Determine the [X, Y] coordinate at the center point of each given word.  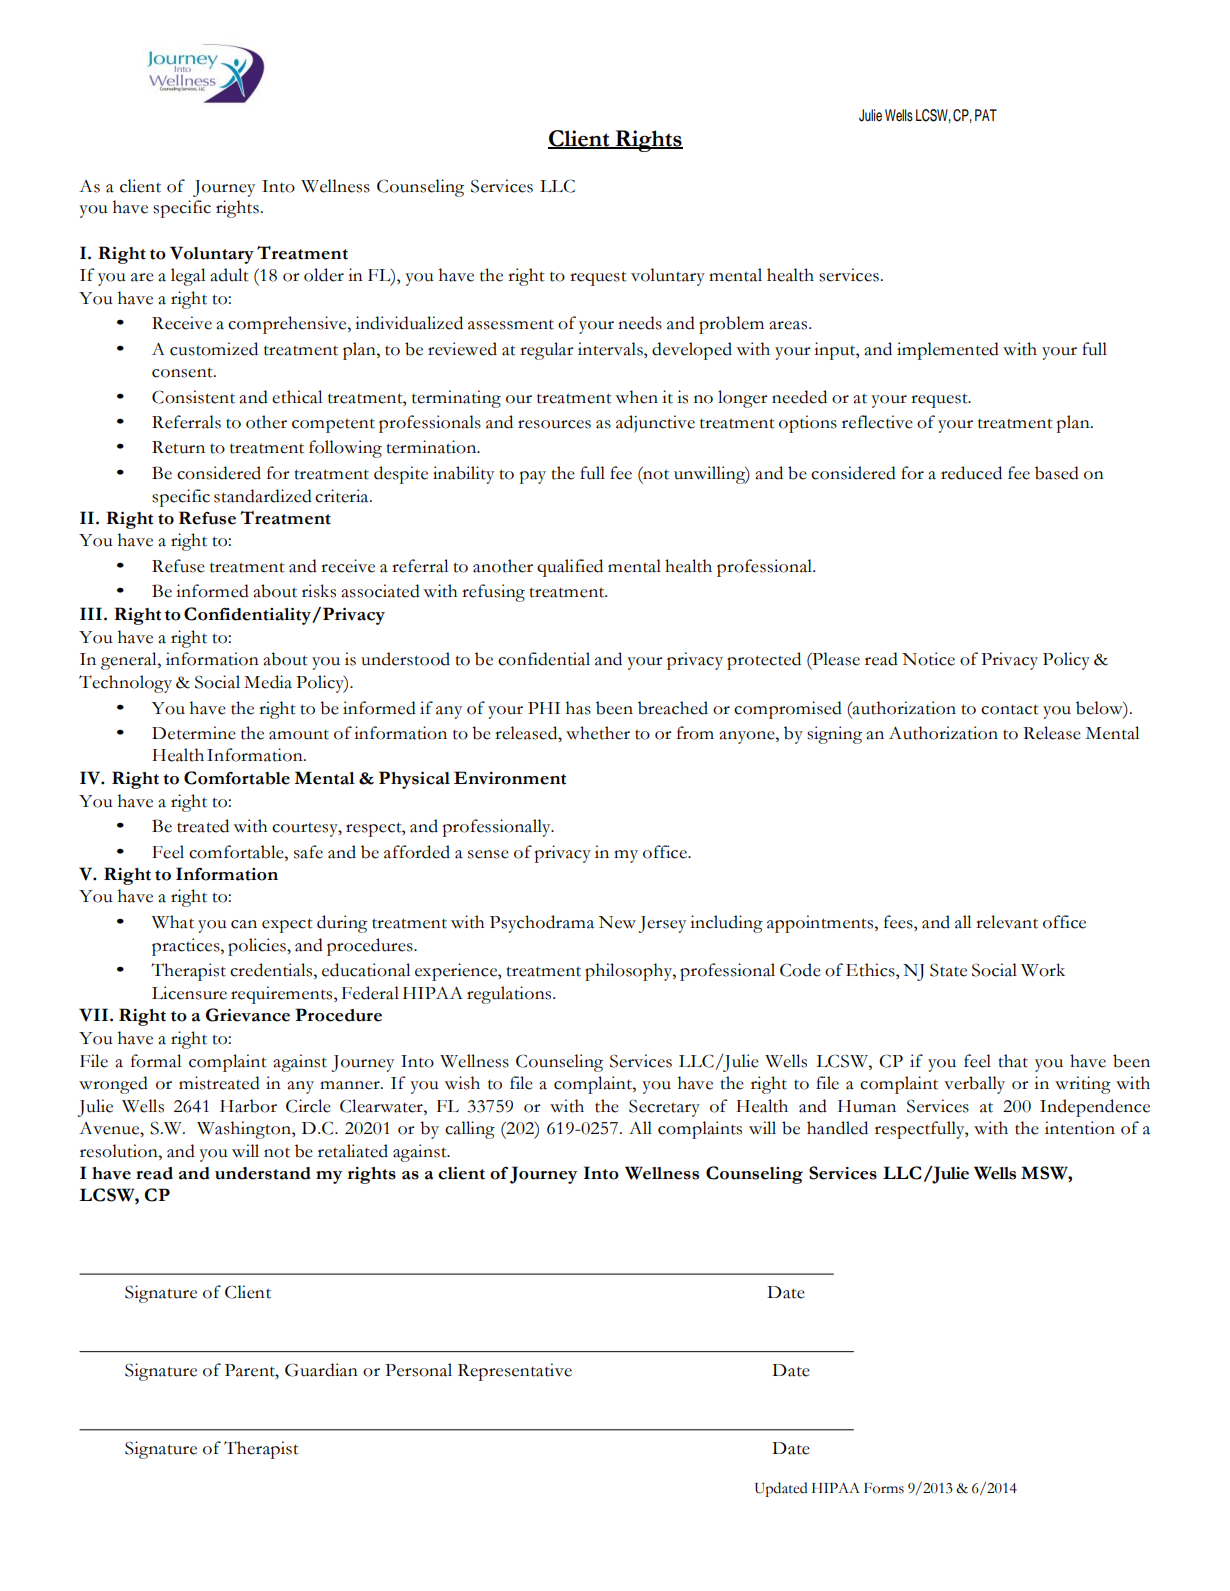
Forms [884, 1488]
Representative [515, 1372]
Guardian [321, 1370]
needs [640, 323]
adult [229, 275]
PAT [986, 115]
